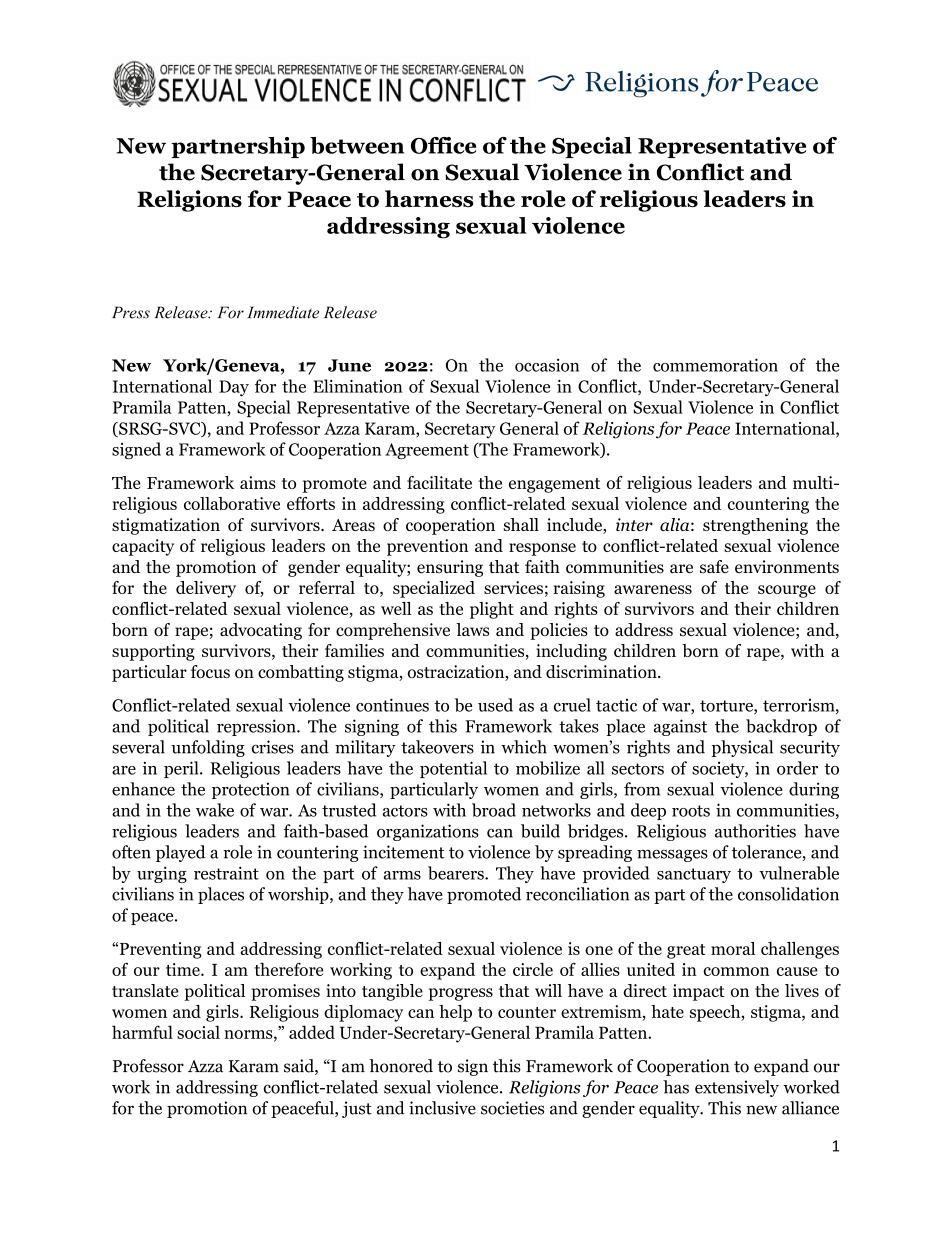 The width and height of the screenshot is (952, 1233). I want to click on Office, so click(443, 145).
